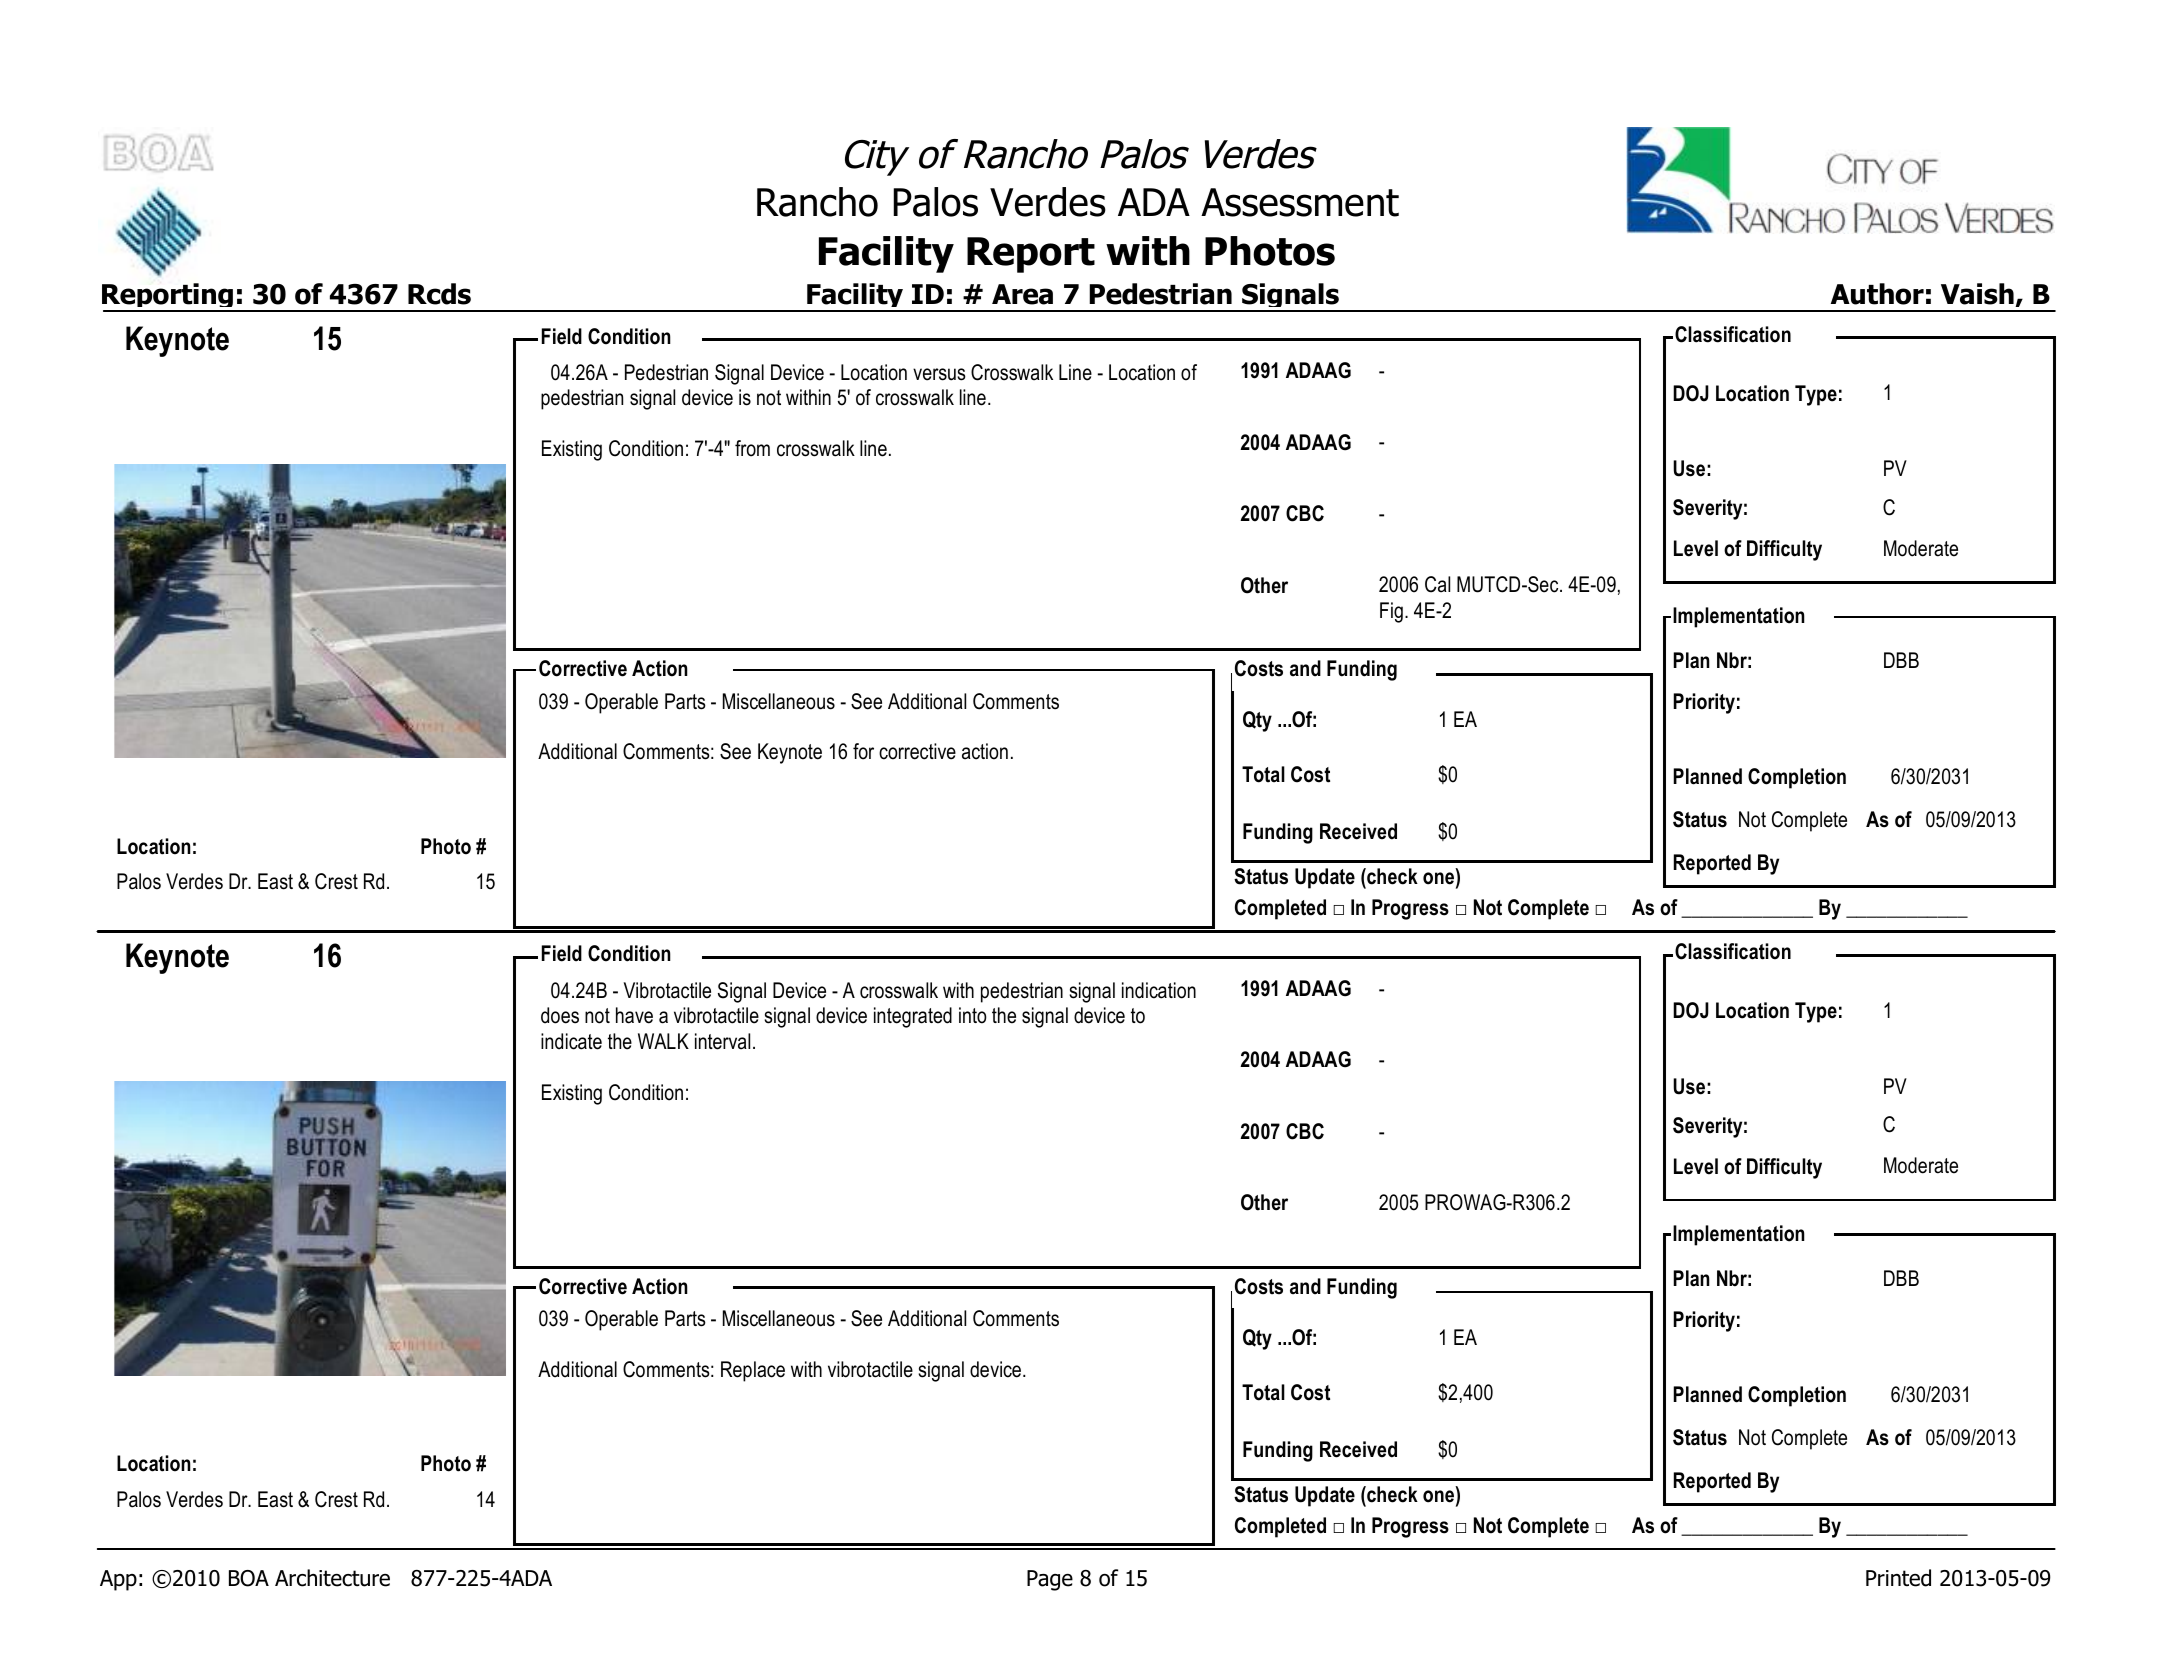  I want to click on Author, so click(1877, 294).
